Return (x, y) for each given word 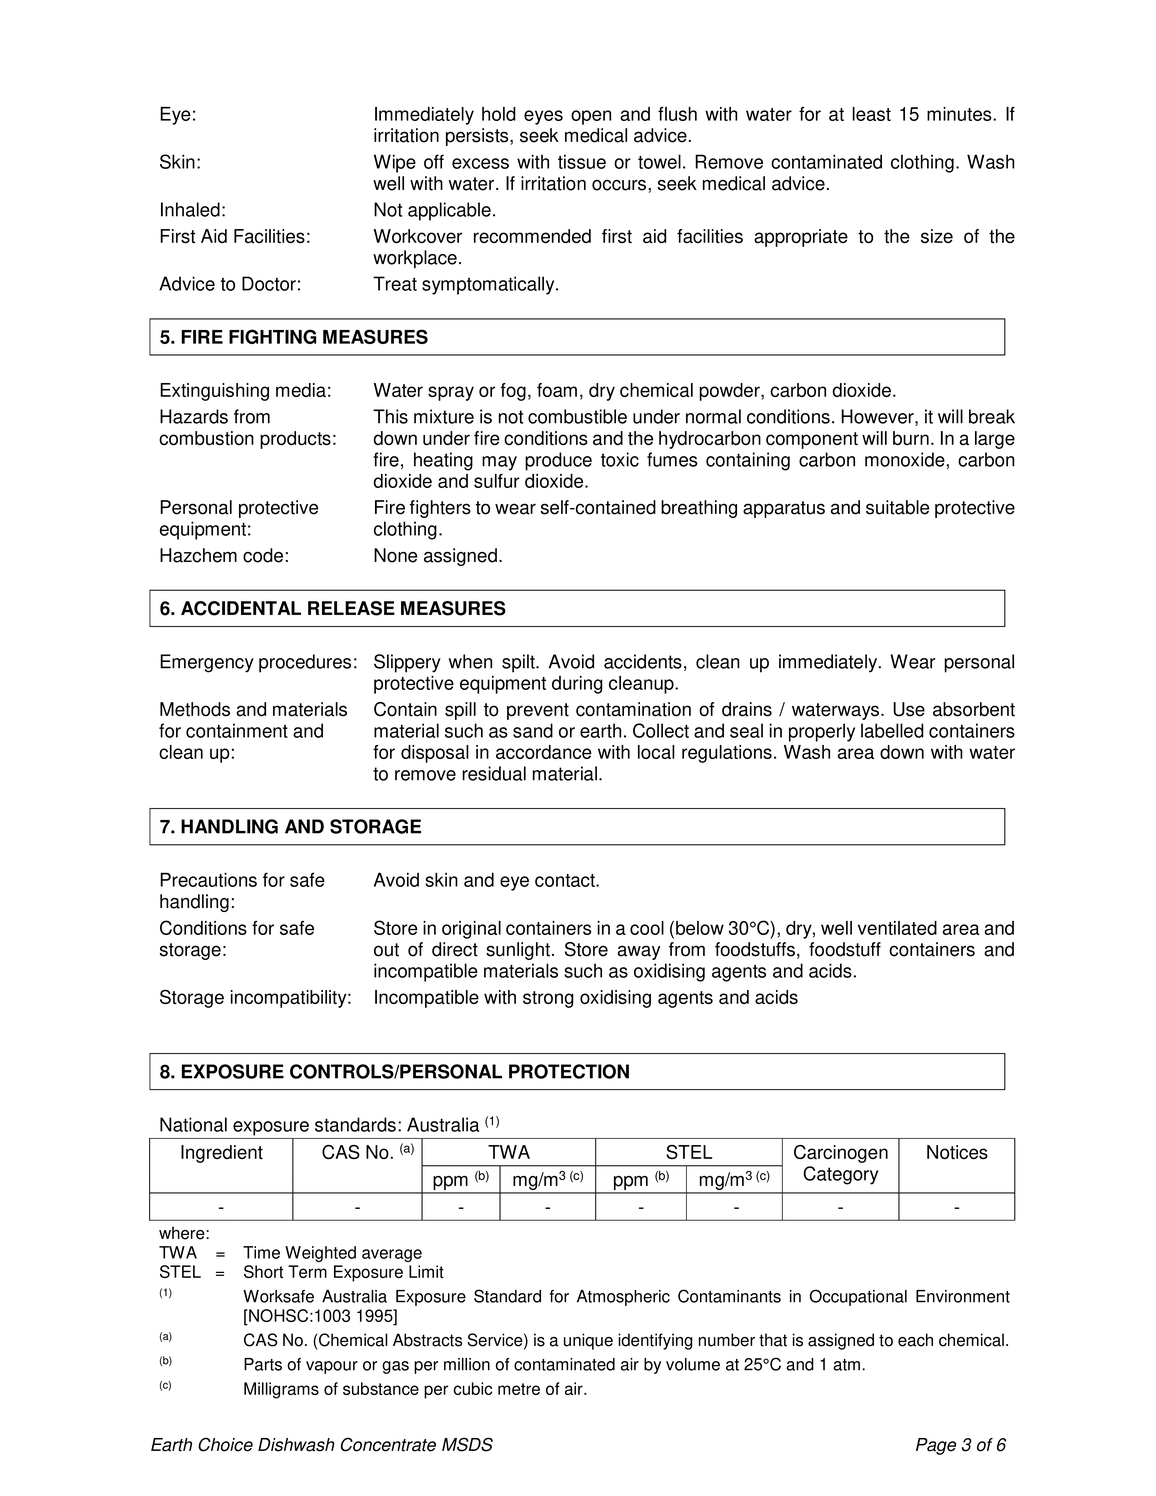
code (263, 555)
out (386, 950)
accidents (643, 661)
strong (548, 999)
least (872, 114)
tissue (582, 161)
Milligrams (281, 1390)
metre (519, 1389)
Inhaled (190, 209)
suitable (897, 507)
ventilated (897, 928)
